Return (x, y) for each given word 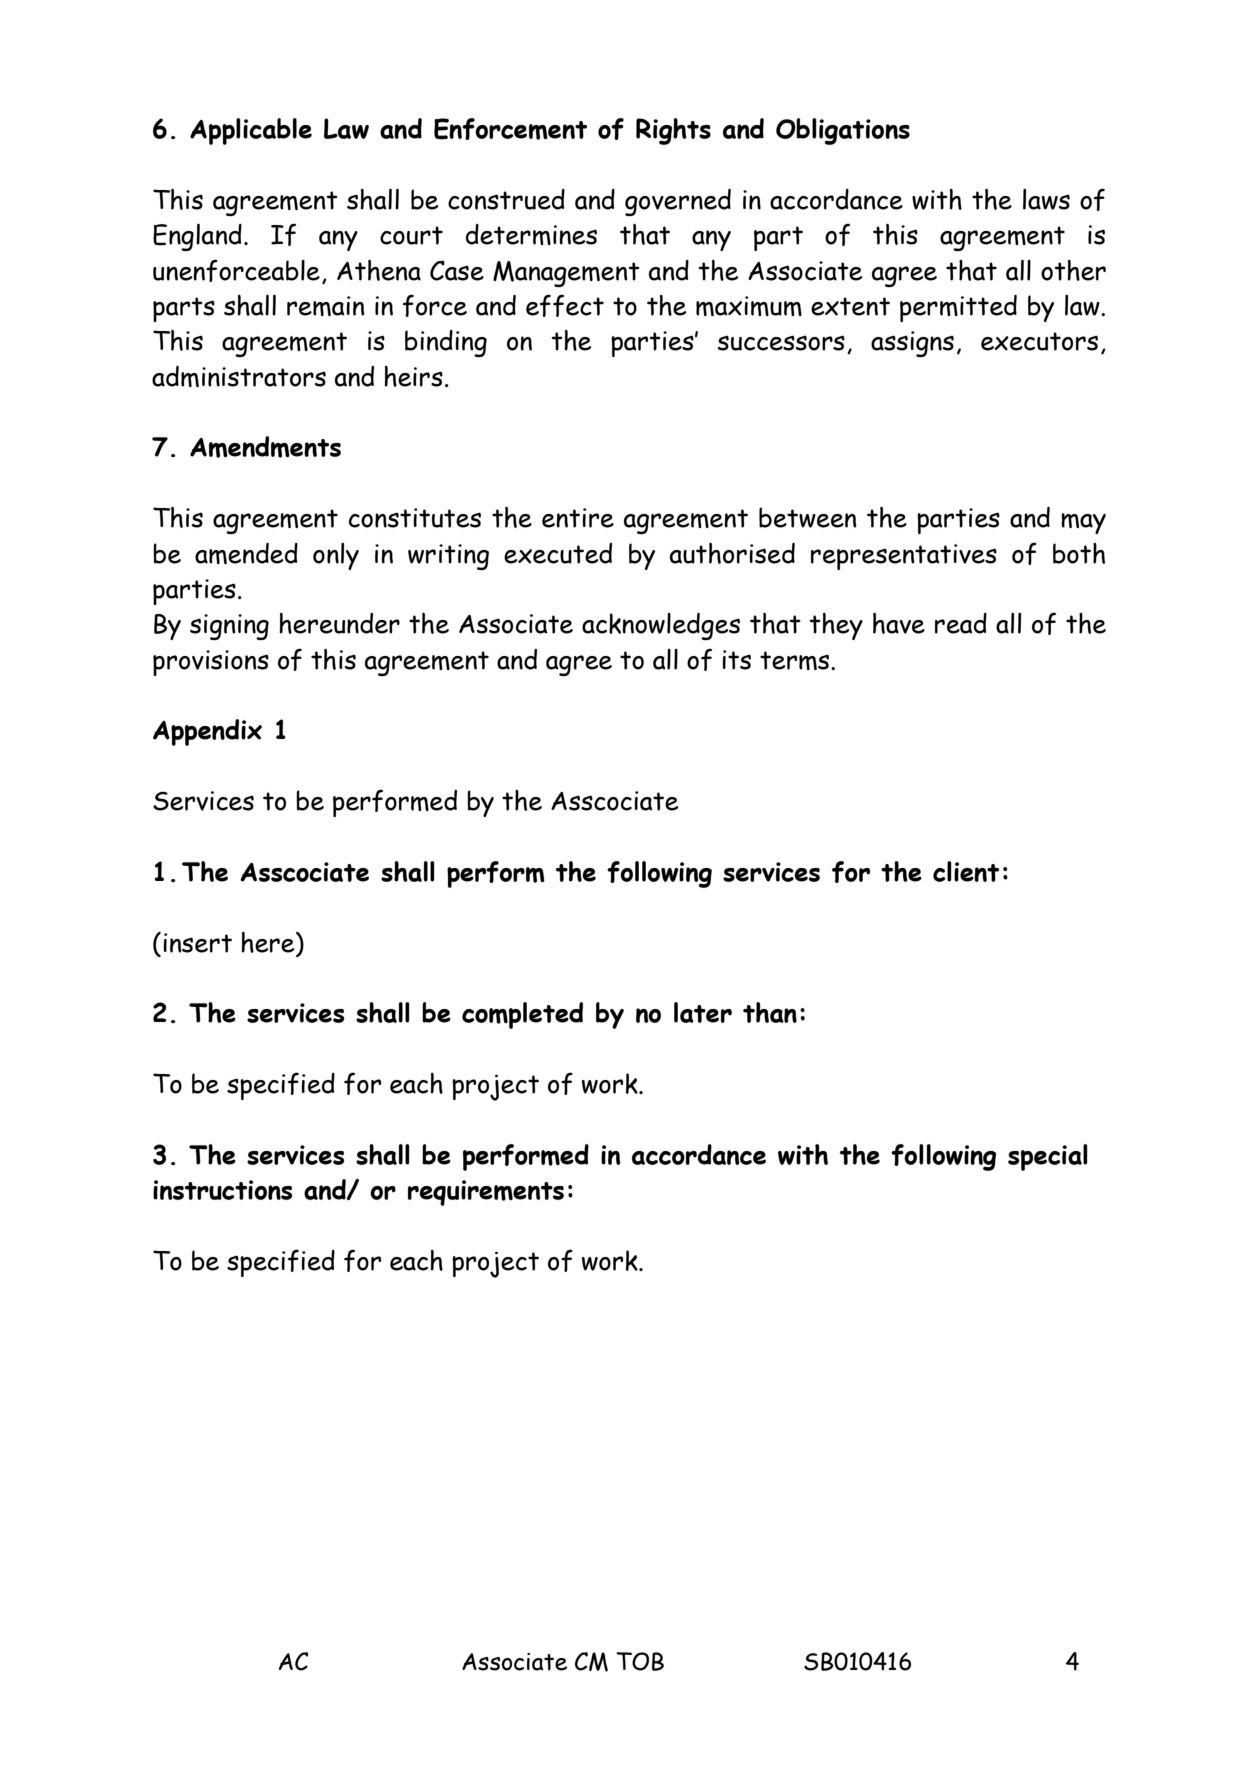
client (966, 871)
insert (197, 943)
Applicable (251, 131)
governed (678, 202)
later (703, 1012)
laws (1046, 199)
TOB (640, 1661)
